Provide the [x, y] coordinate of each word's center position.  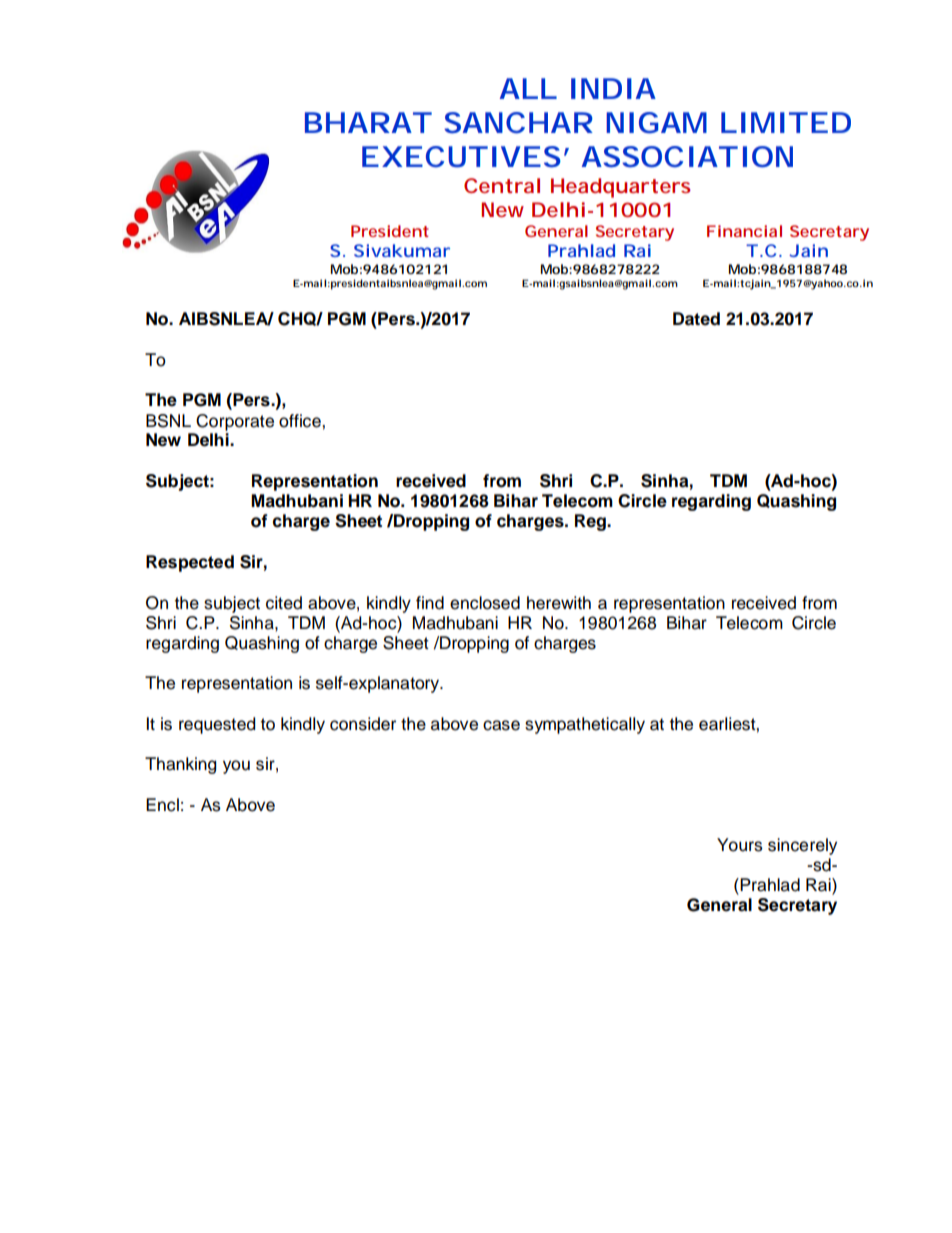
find [430, 603]
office [301, 421]
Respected [190, 563]
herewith [559, 603]
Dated [696, 319]
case [501, 725]
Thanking [180, 765]
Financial [744, 231]
